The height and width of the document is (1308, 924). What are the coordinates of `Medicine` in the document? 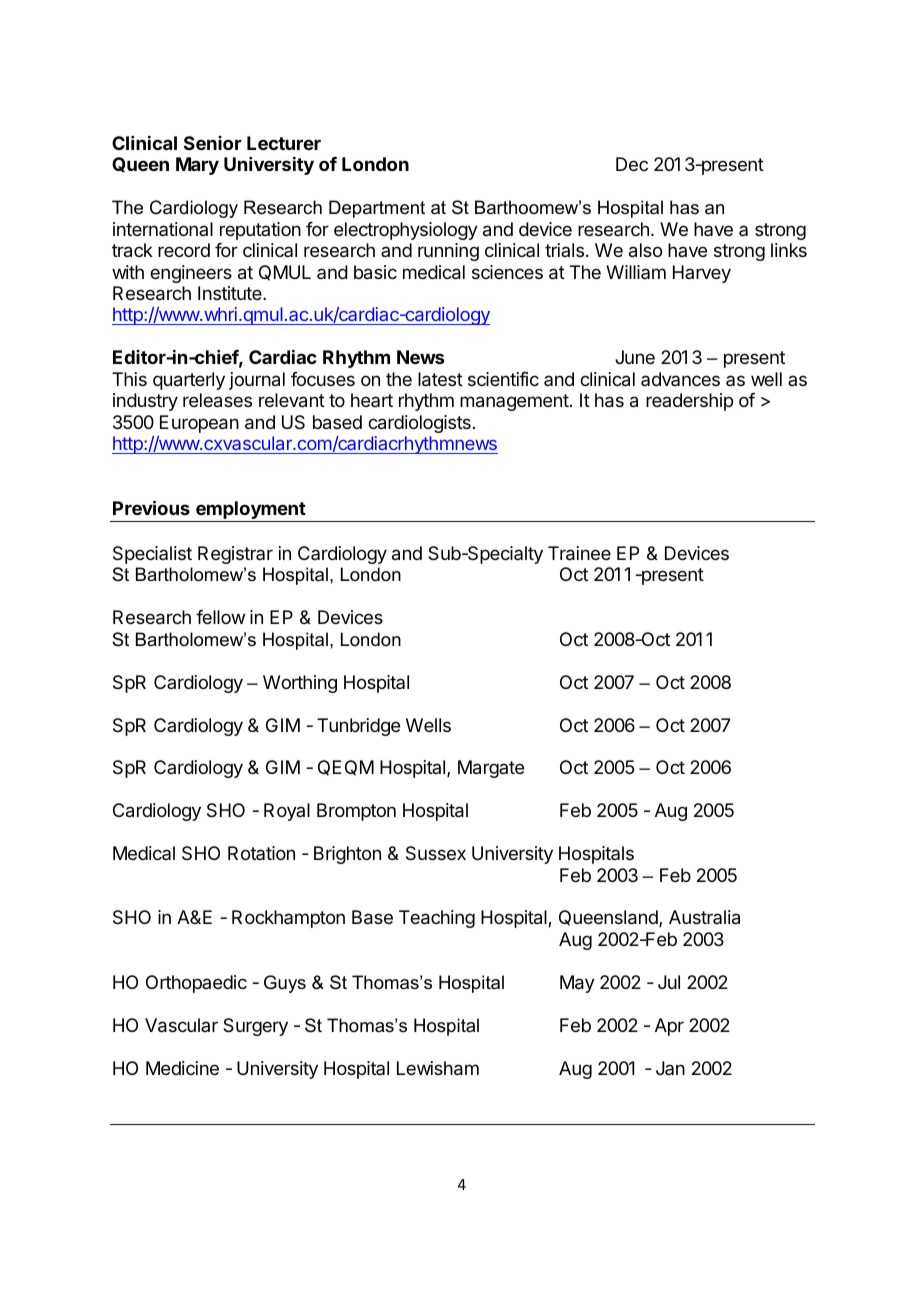 It's located at (182, 1068).
